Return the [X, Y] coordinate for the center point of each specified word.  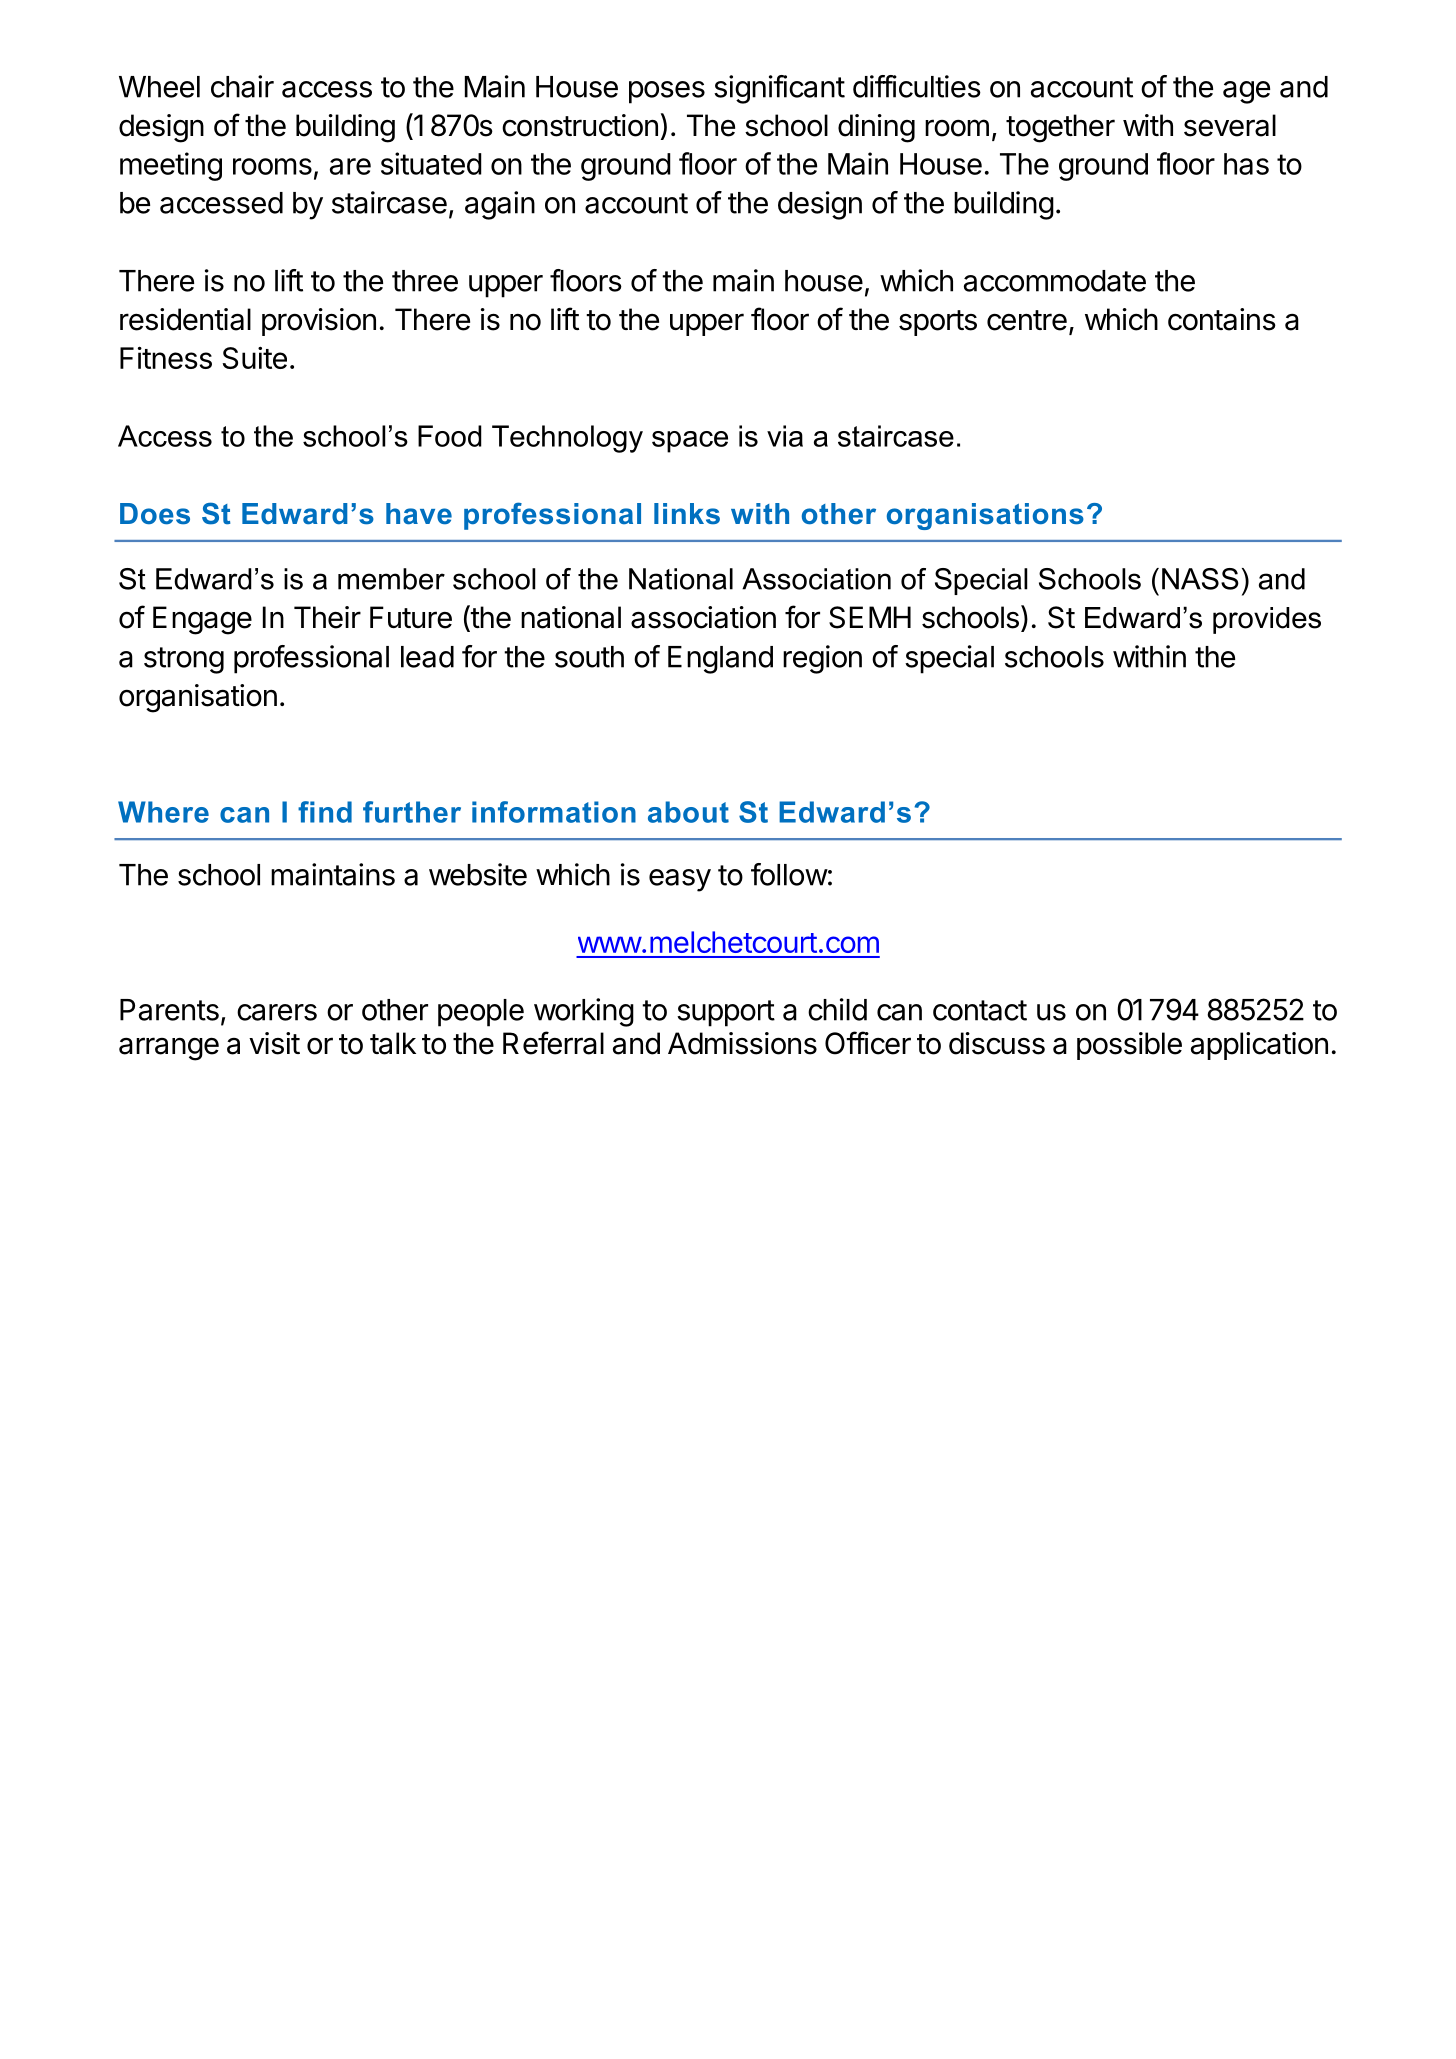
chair [242, 86]
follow [789, 874]
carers [277, 1012]
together [1060, 128]
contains [1222, 319]
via [785, 436]
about [688, 812]
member [391, 579]
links [687, 514]
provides [1267, 620]
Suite [254, 358]
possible [1129, 1046]
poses [667, 92]
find [325, 812]
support [726, 1013]
